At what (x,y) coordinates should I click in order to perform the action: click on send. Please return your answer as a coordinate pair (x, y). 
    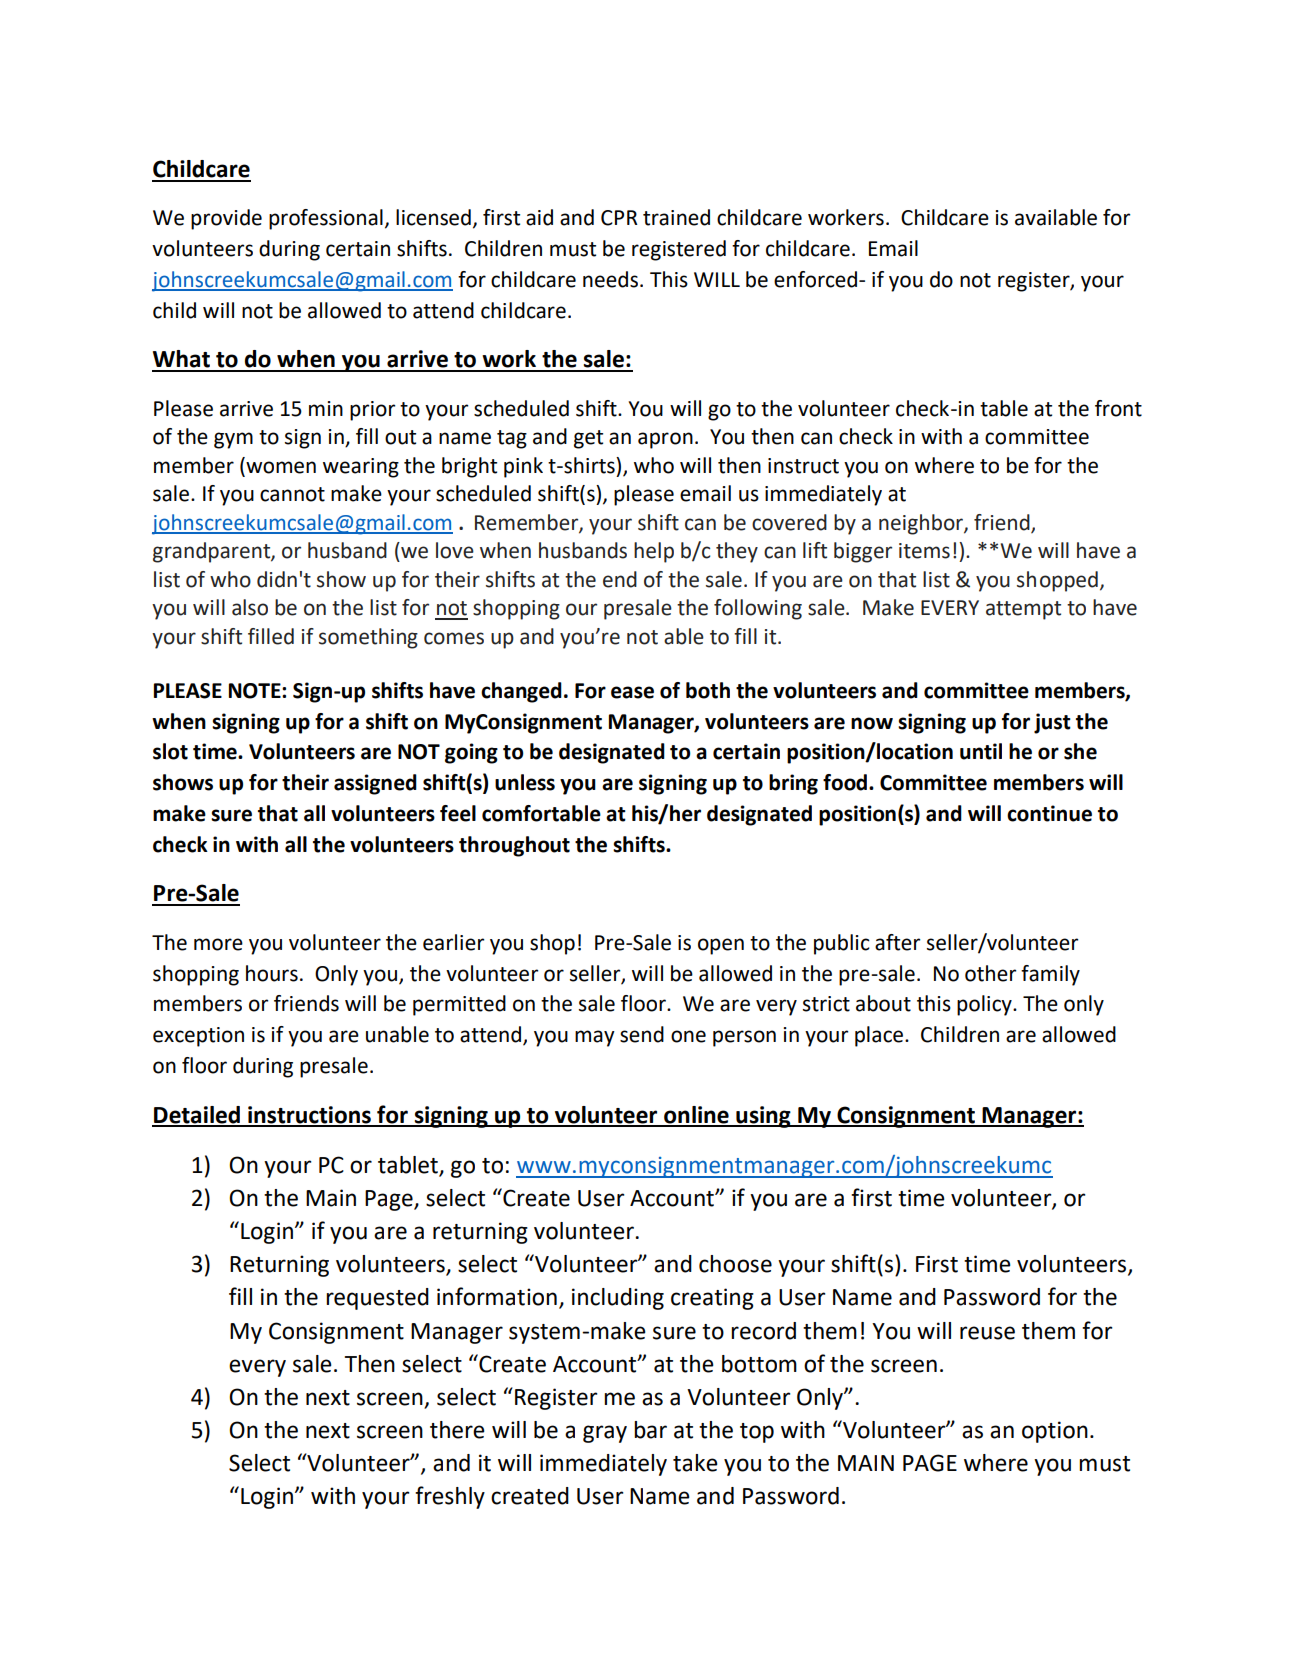
    Looking at the image, I should click on (642, 1034).
